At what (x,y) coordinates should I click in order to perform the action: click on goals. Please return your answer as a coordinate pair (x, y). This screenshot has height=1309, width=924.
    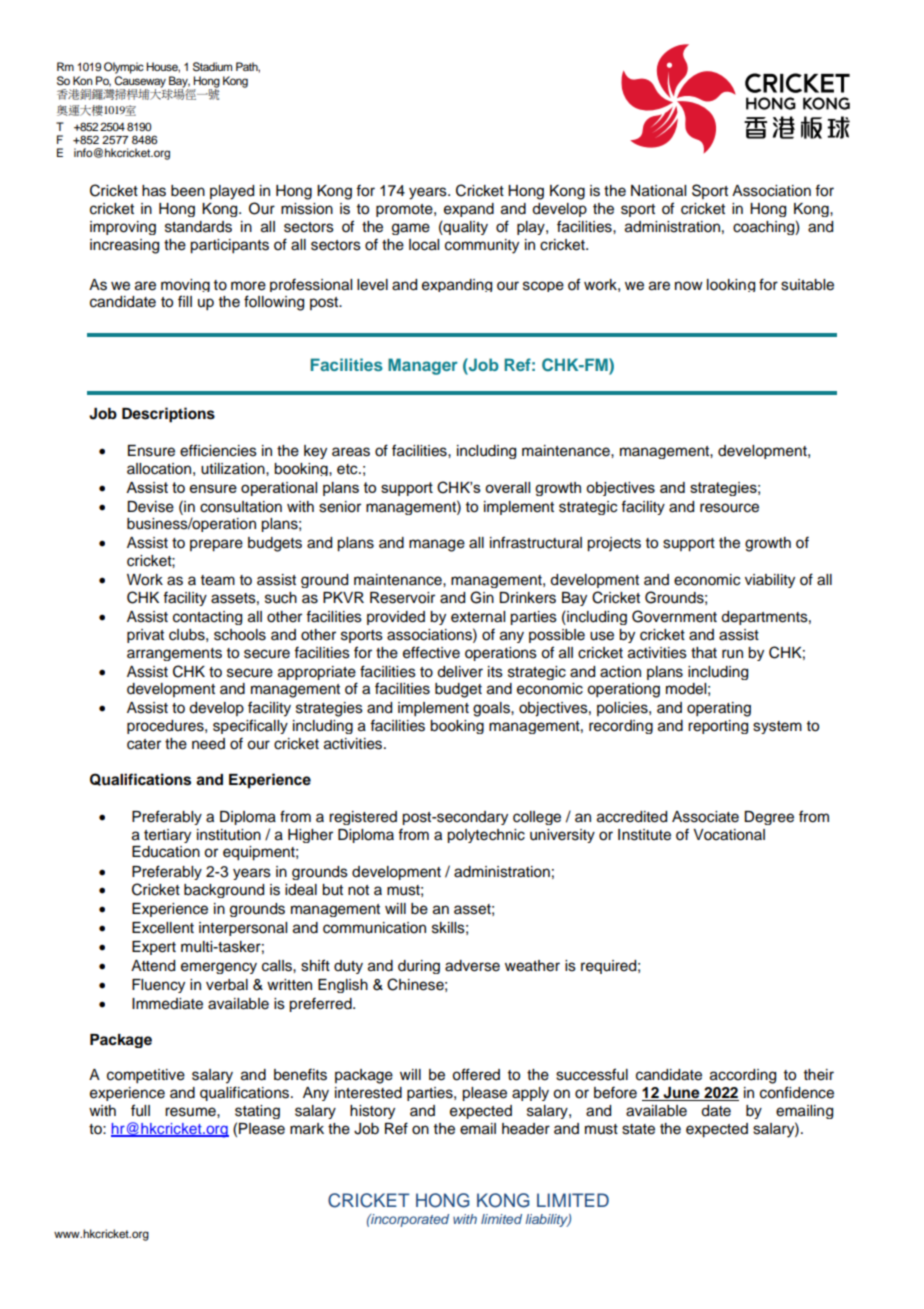
    Looking at the image, I should click on (492, 709).
